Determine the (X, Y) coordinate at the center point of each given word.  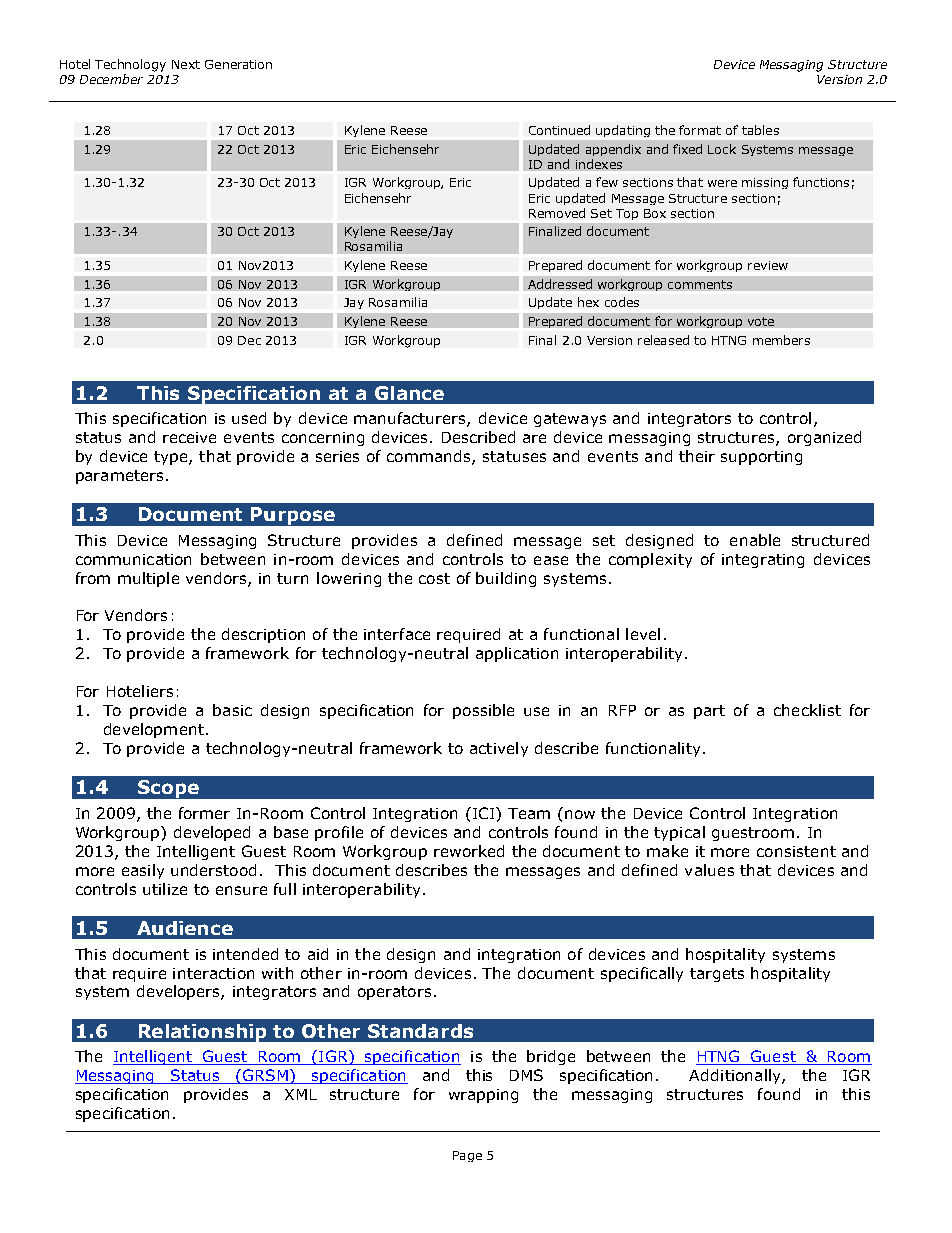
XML (301, 1094)
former (204, 813)
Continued (559, 130)
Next (186, 64)
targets (717, 975)
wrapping (483, 1096)
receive (189, 437)
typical (679, 833)
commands (430, 457)
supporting (761, 458)
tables (760, 130)
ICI (483, 813)
